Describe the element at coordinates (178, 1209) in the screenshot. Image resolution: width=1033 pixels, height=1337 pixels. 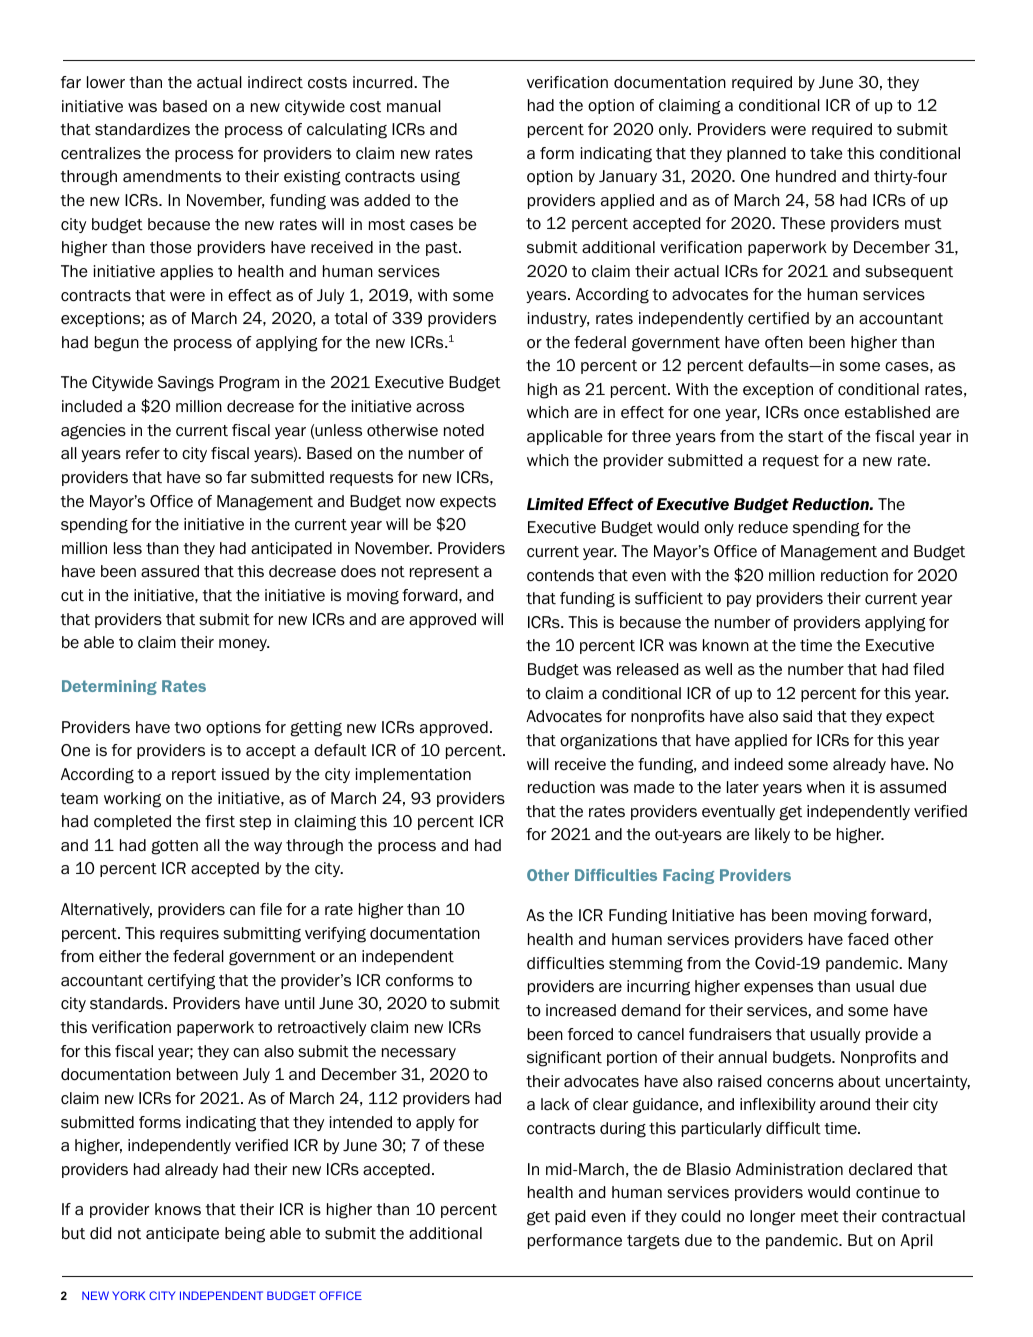
I see `knows` at that location.
